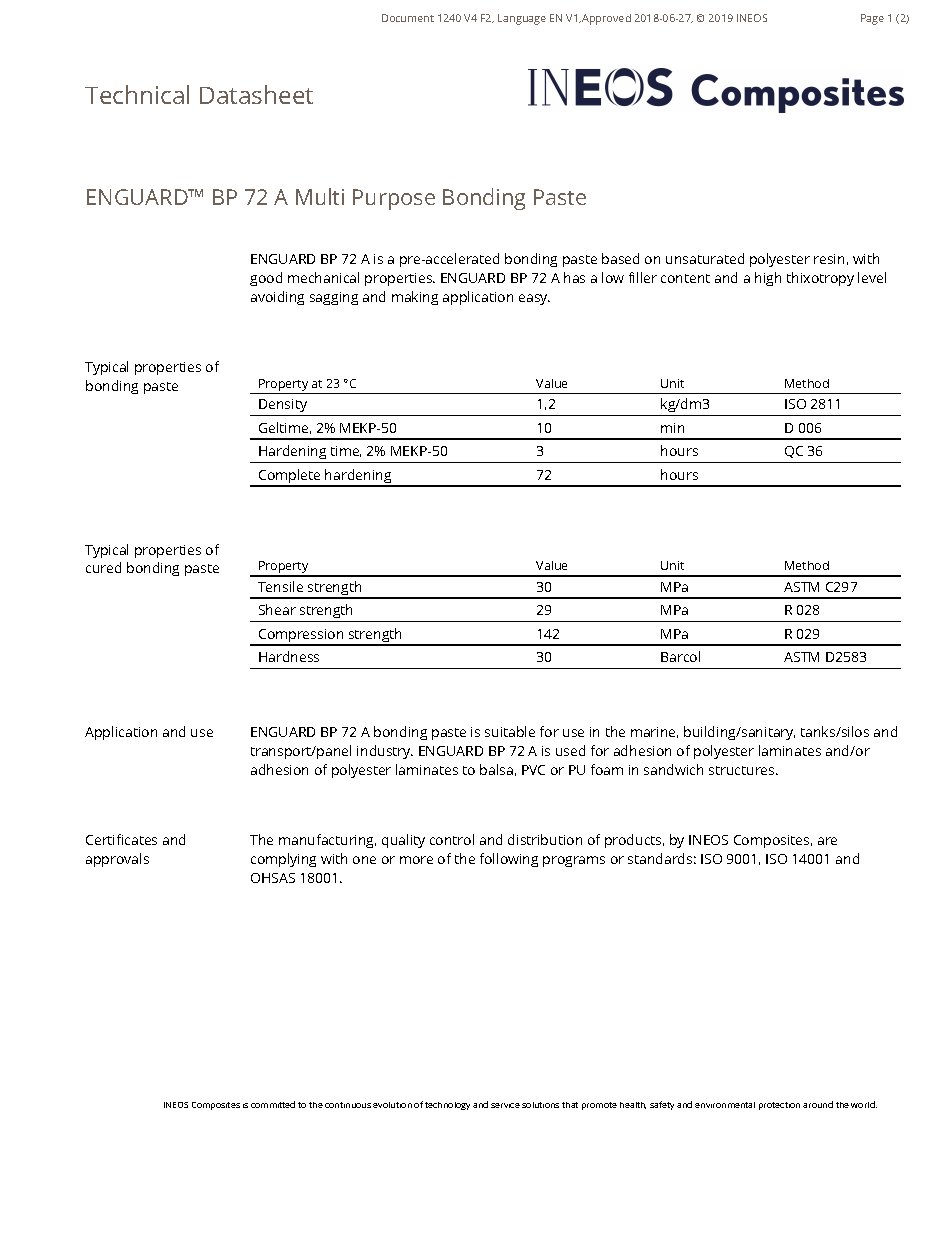  I want to click on high, so click(768, 279).
